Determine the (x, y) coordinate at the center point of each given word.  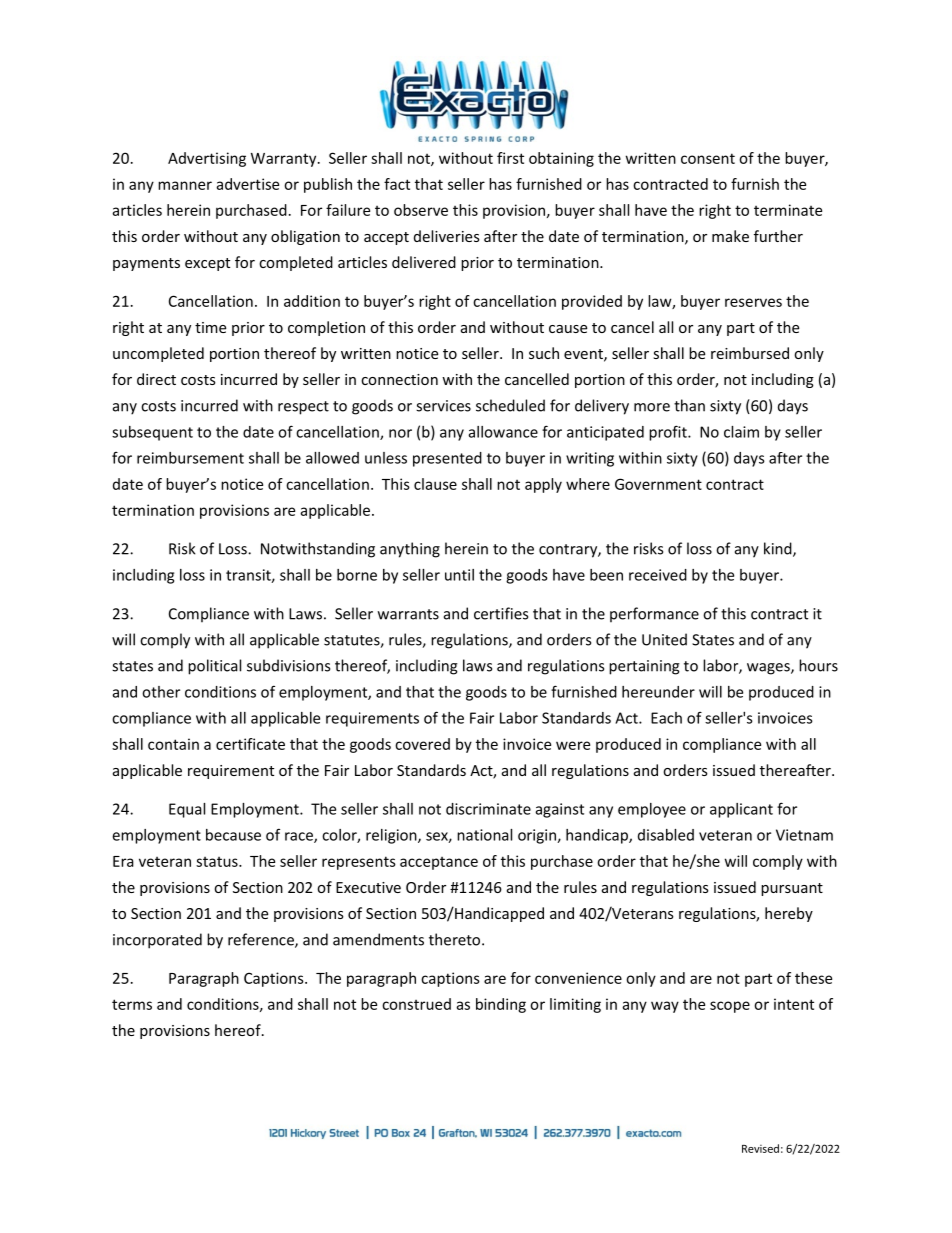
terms (132, 1004)
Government (658, 484)
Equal (187, 810)
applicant (741, 810)
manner (185, 185)
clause (435, 484)
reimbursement (190, 458)
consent (708, 158)
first (510, 158)
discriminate (488, 809)
